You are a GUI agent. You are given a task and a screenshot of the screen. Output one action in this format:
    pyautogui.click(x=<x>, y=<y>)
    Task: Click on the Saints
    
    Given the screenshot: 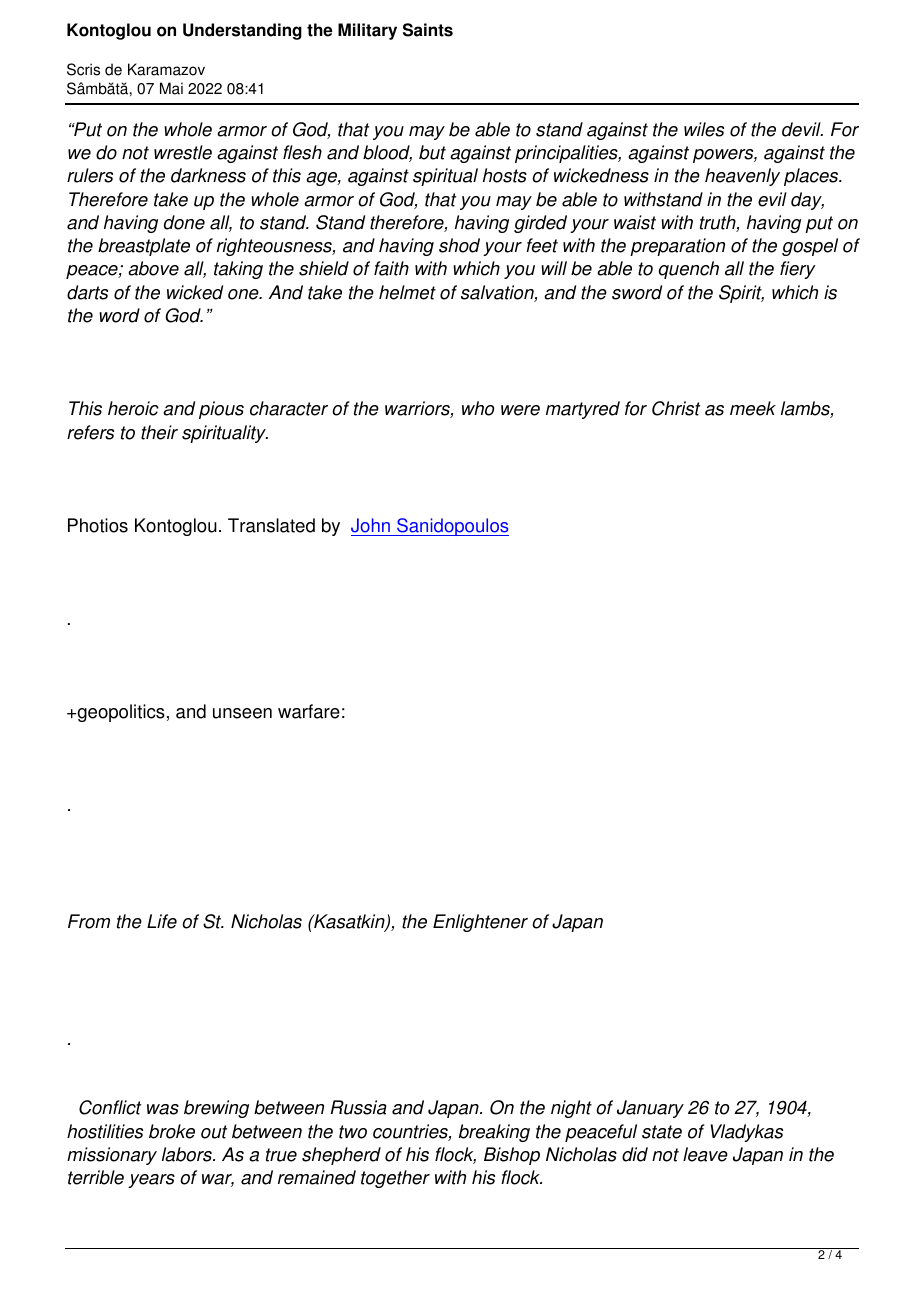 What is the action you would take?
    pyautogui.click(x=428, y=30)
